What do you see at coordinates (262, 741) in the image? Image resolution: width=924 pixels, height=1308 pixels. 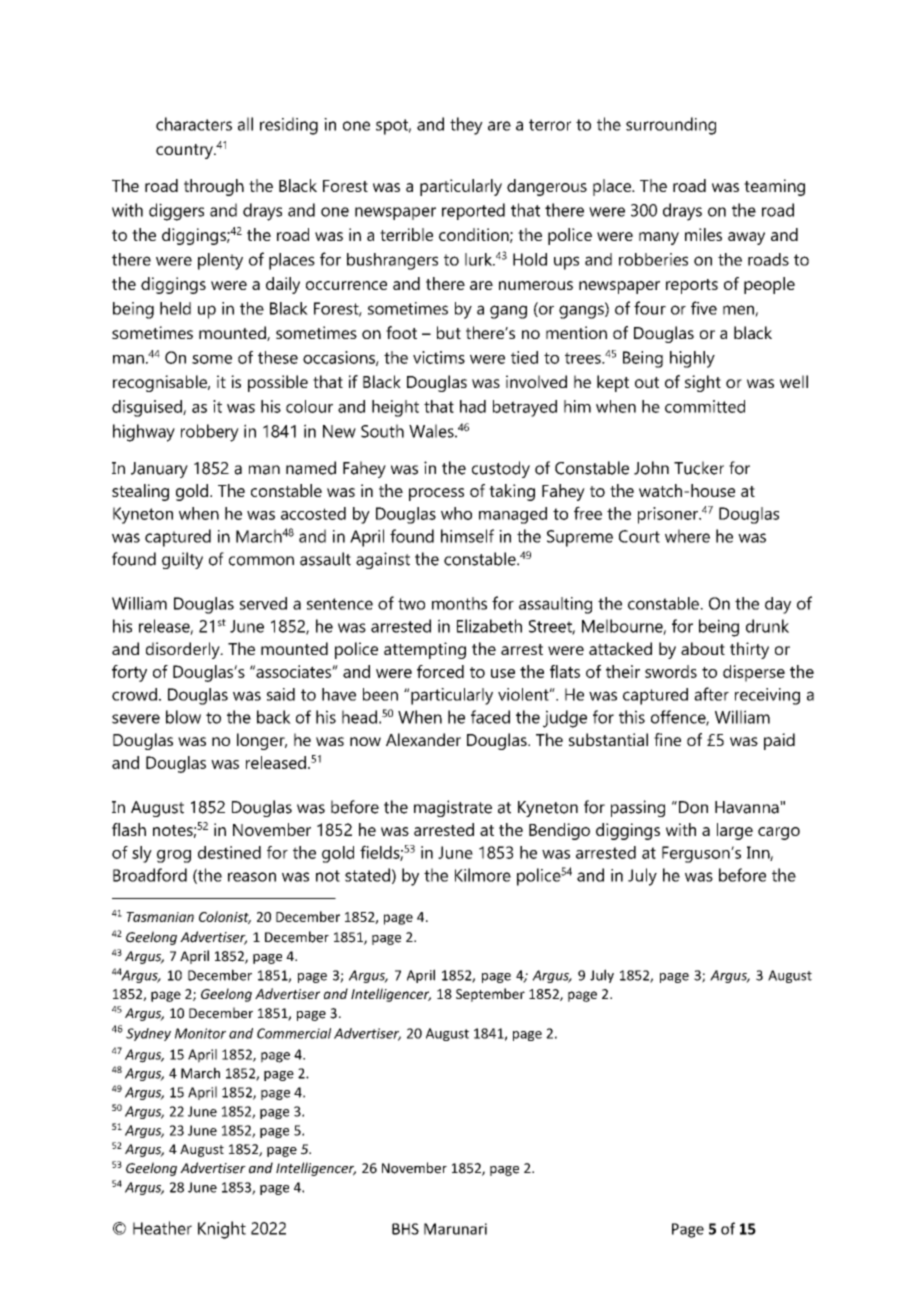 I see `longer` at bounding box center [262, 741].
